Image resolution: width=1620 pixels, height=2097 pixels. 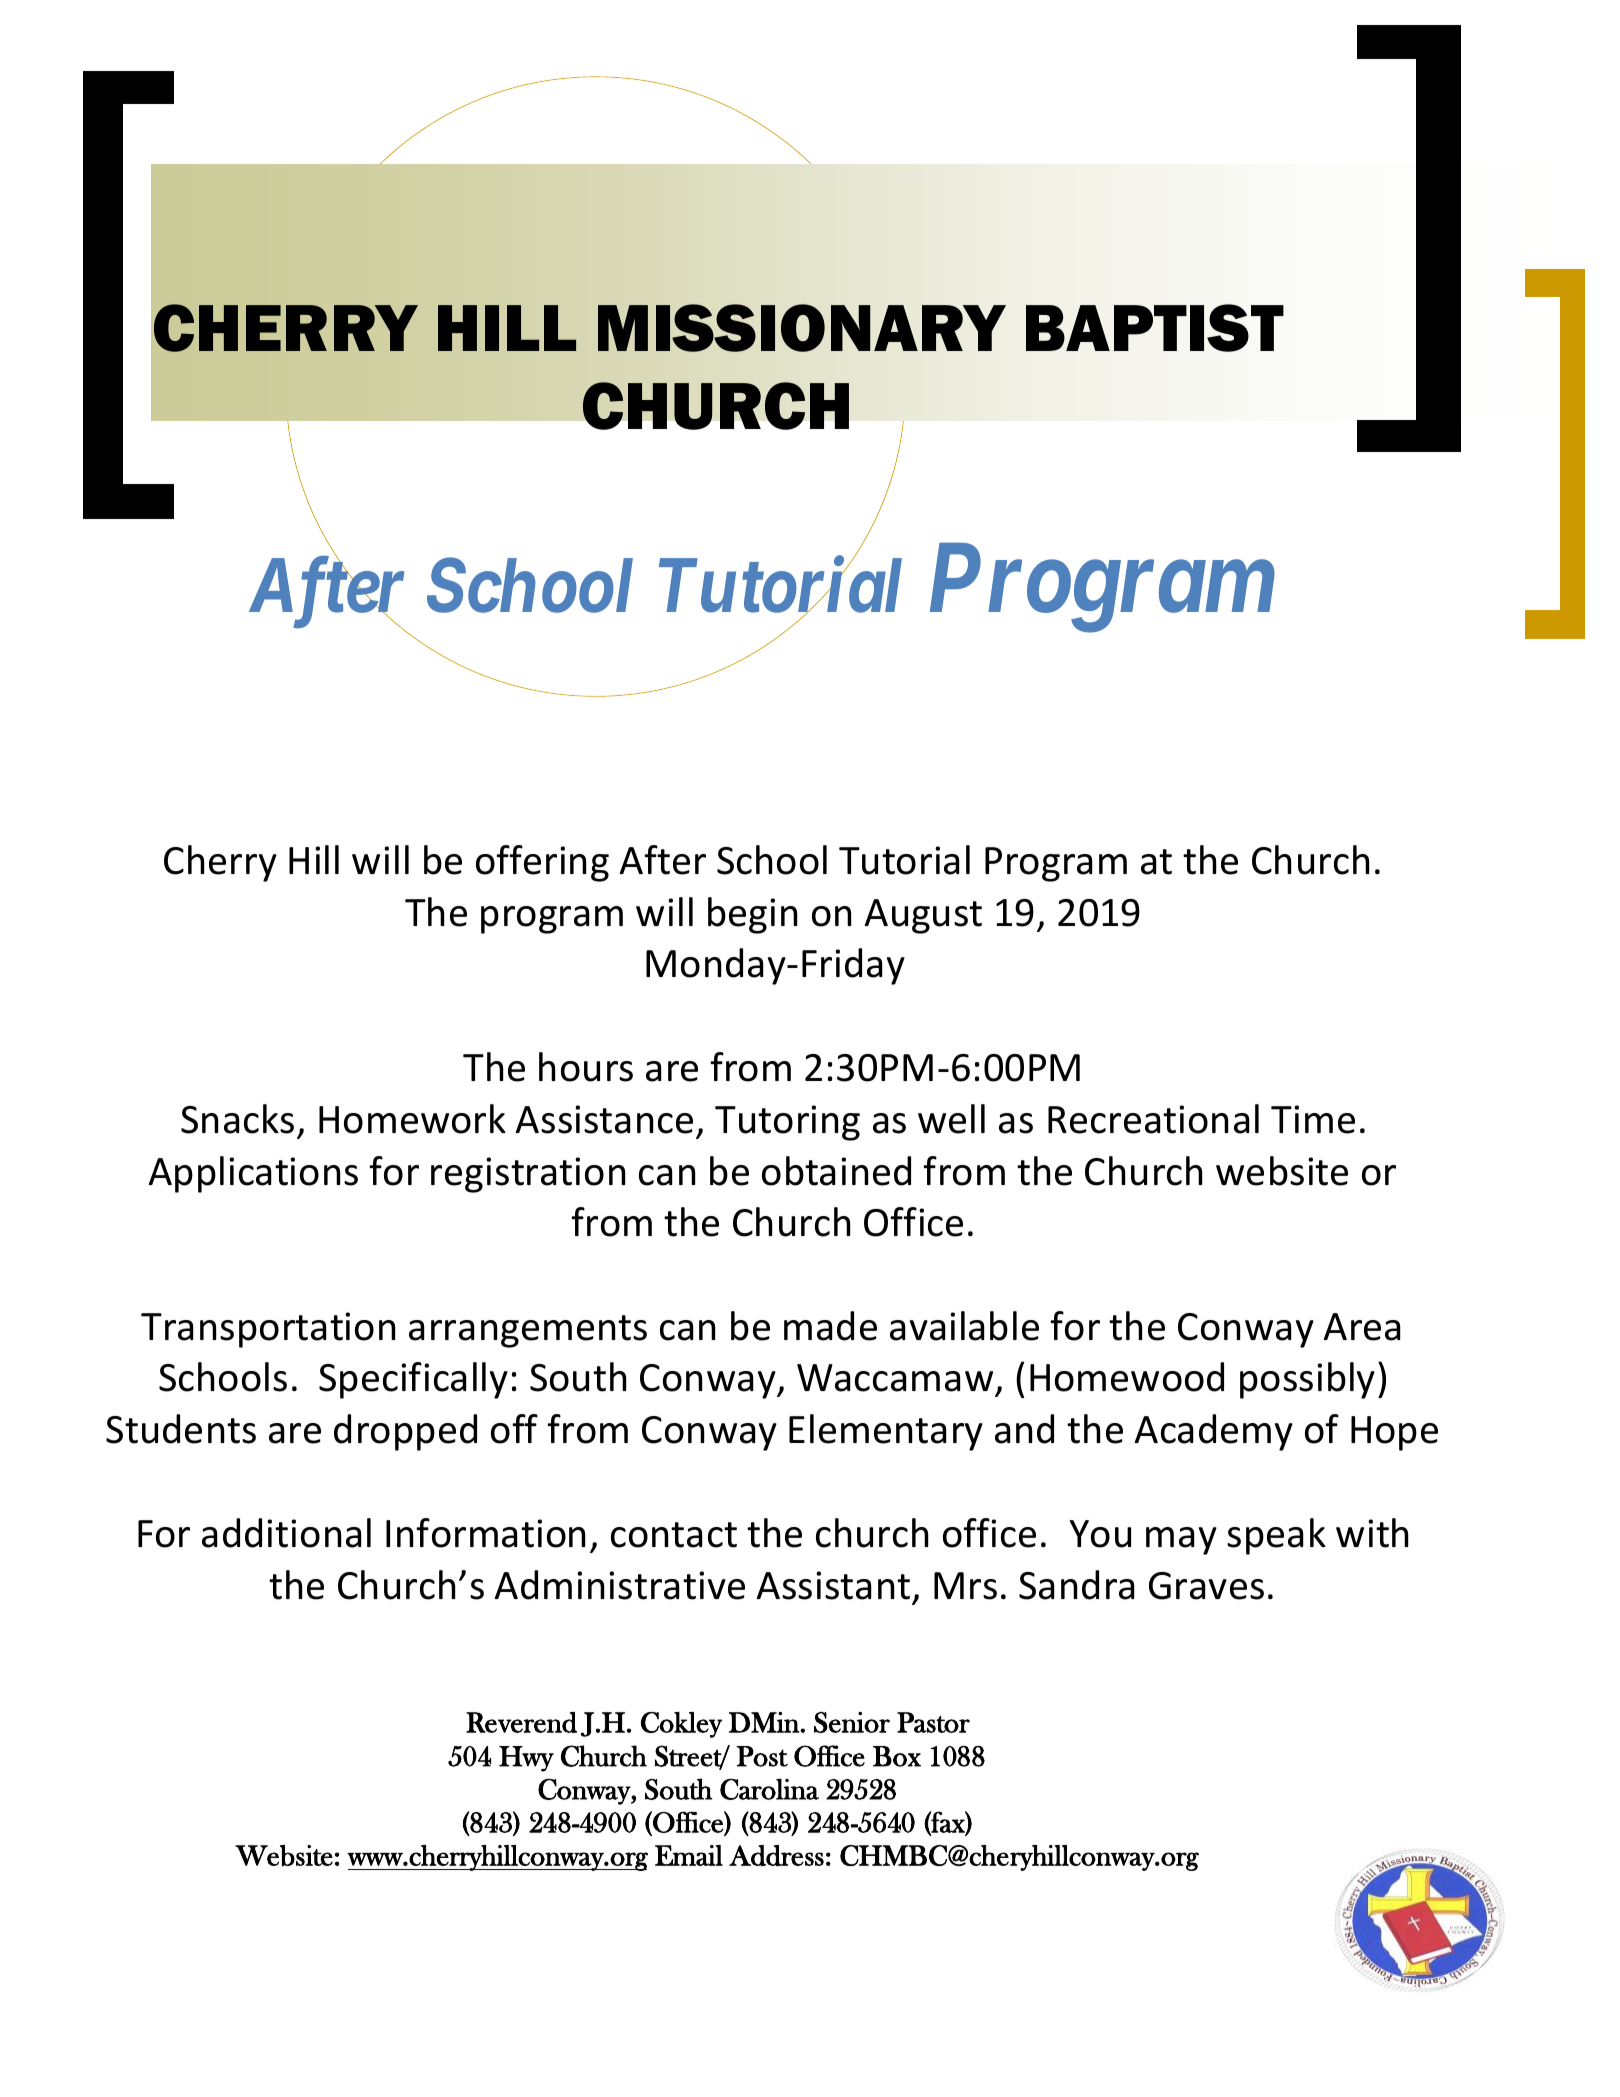 I want to click on MISSIONARY, so click(x=802, y=328).
